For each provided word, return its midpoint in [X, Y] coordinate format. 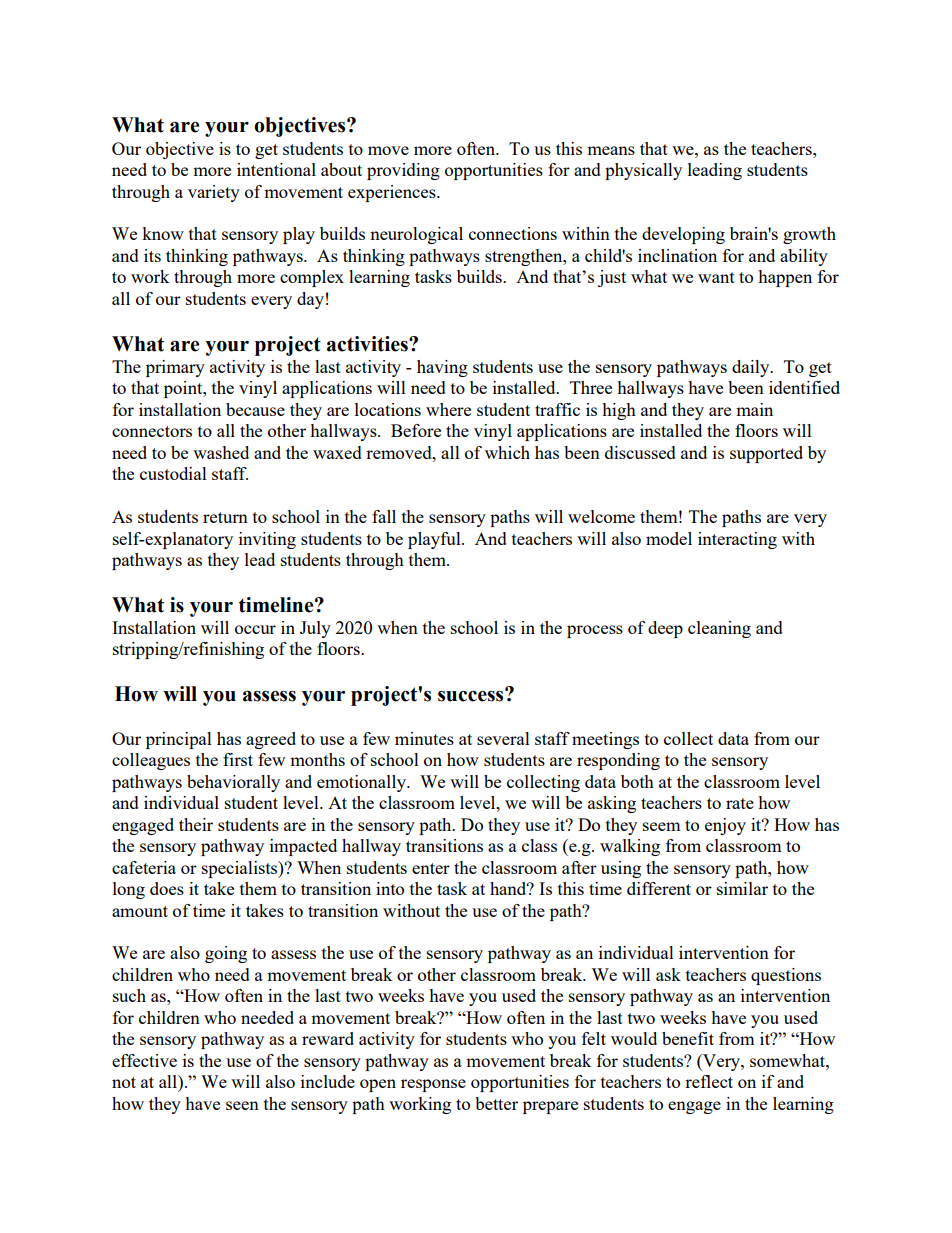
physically [643, 171]
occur [255, 629]
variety [214, 193]
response [433, 1085]
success [472, 695]
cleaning [719, 629]
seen [242, 1105]
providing [403, 171]
